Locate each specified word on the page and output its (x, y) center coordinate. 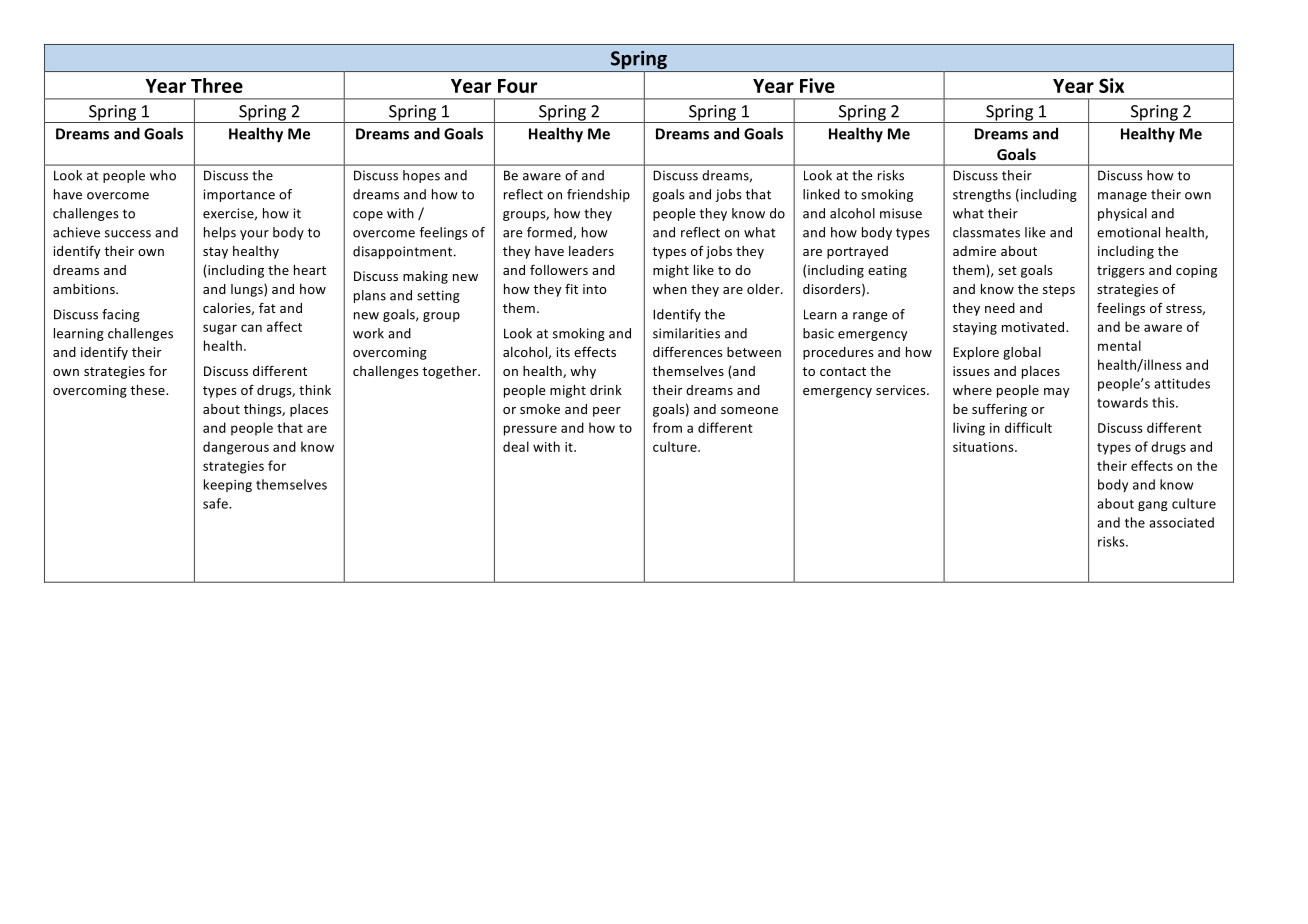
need (1000, 308)
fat (267, 307)
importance (239, 195)
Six (1111, 85)
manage (1122, 197)
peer (607, 412)
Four (517, 86)
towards (1122, 402)
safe (216, 503)
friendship (598, 195)
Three (217, 85)
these (148, 390)
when (670, 289)
